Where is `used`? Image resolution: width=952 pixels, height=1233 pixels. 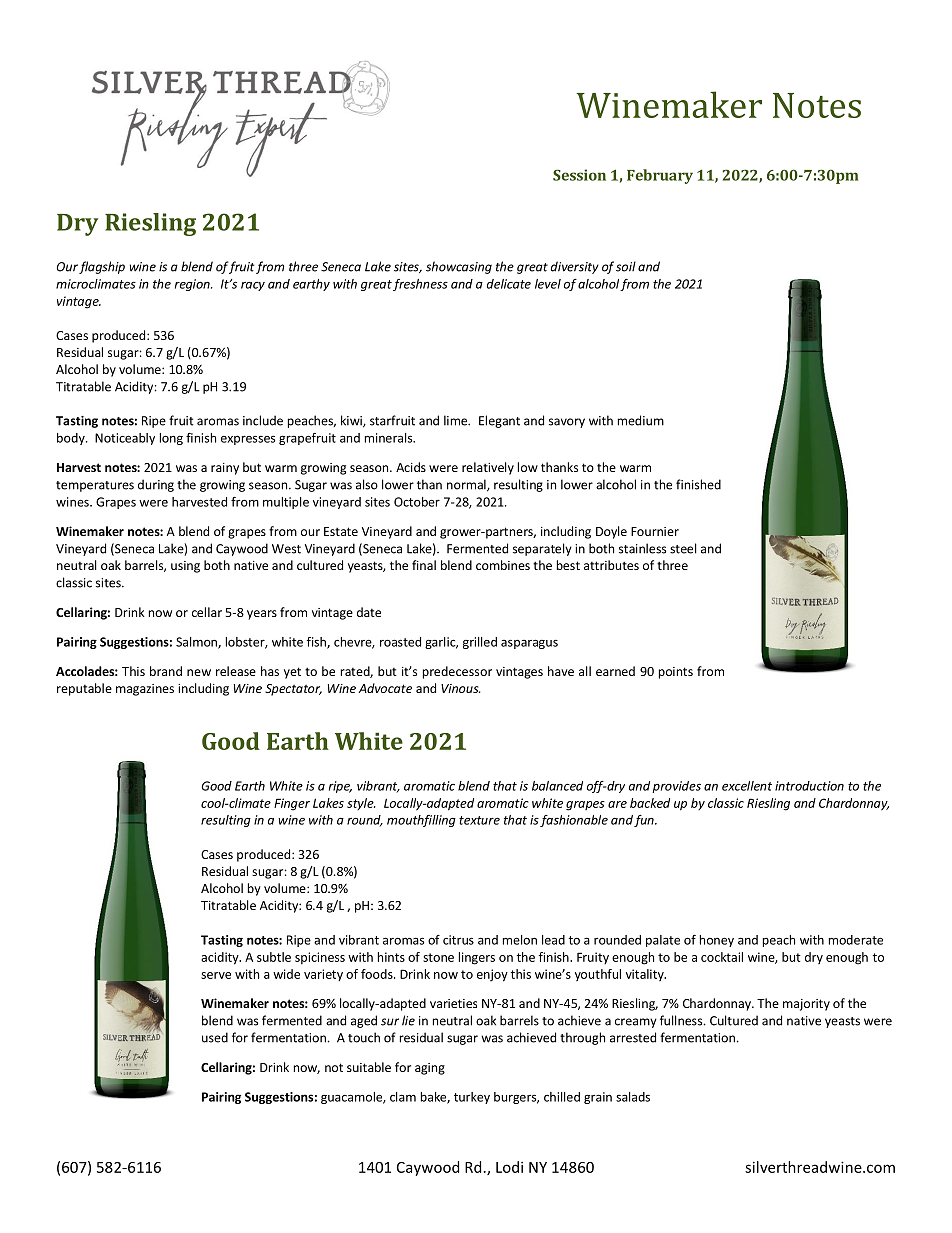
used is located at coordinates (215, 1037).
